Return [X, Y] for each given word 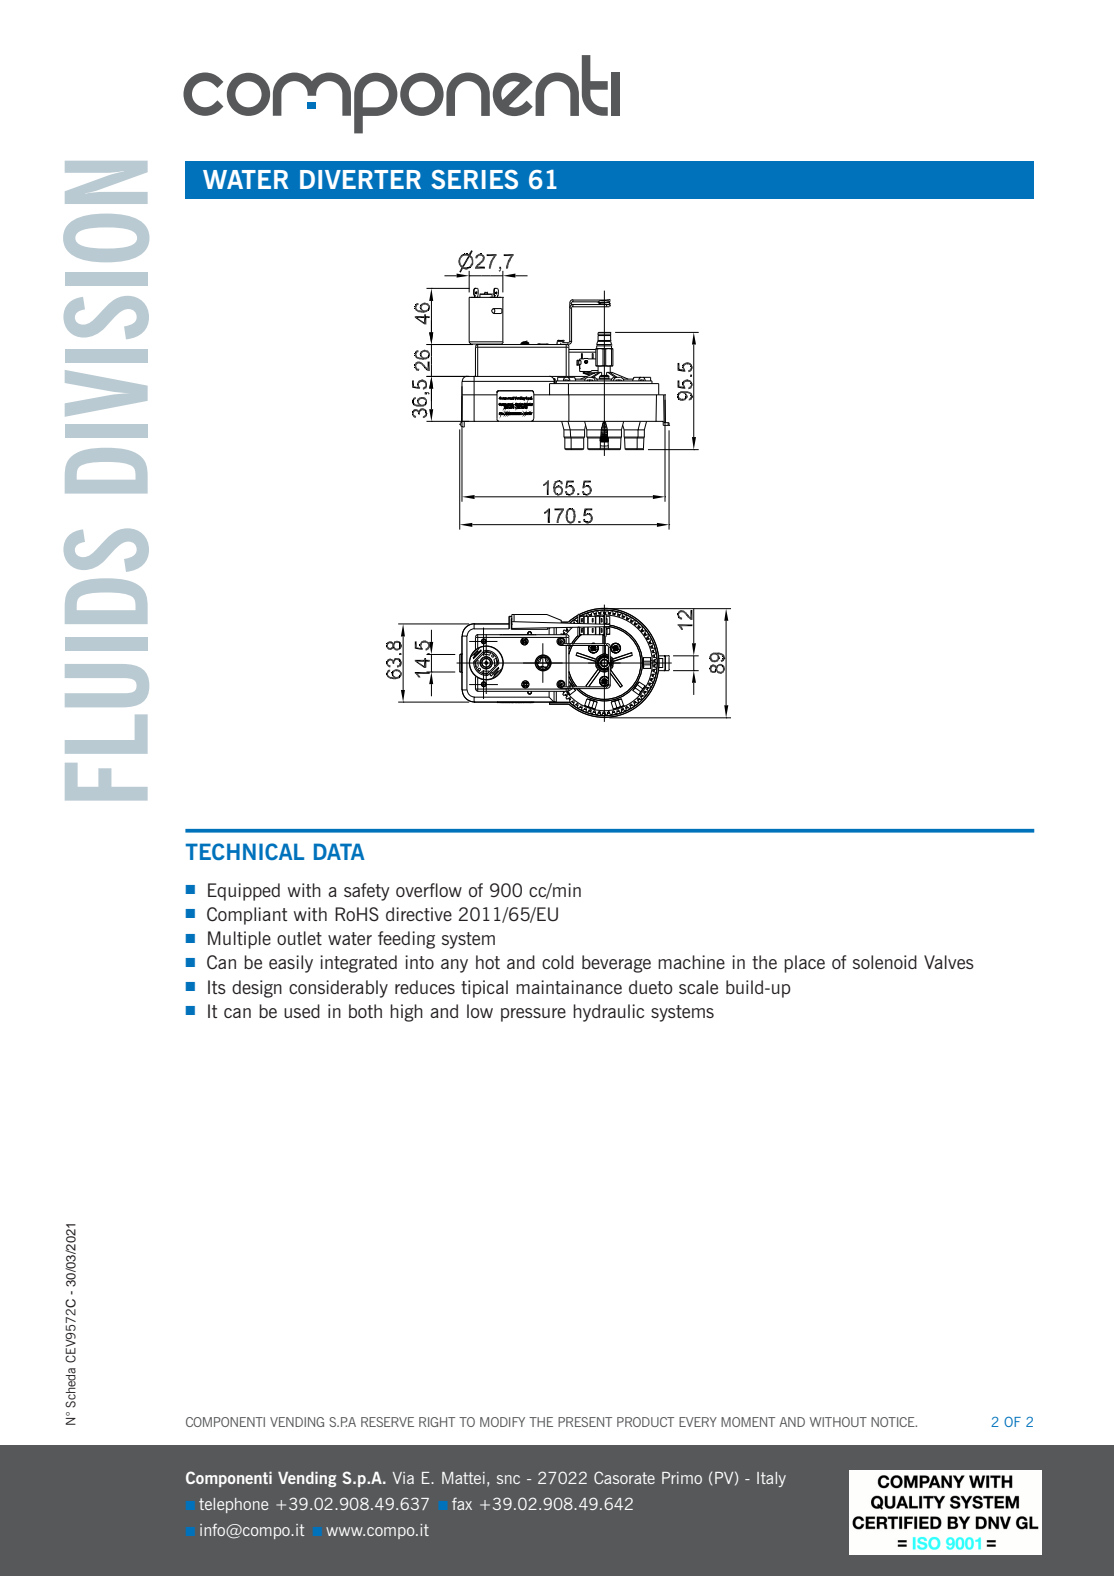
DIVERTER [360, 179]
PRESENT [585, 1422]
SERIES [474, 179]
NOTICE [894, 1422]
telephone [233, 1505]
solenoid [885, 962]
